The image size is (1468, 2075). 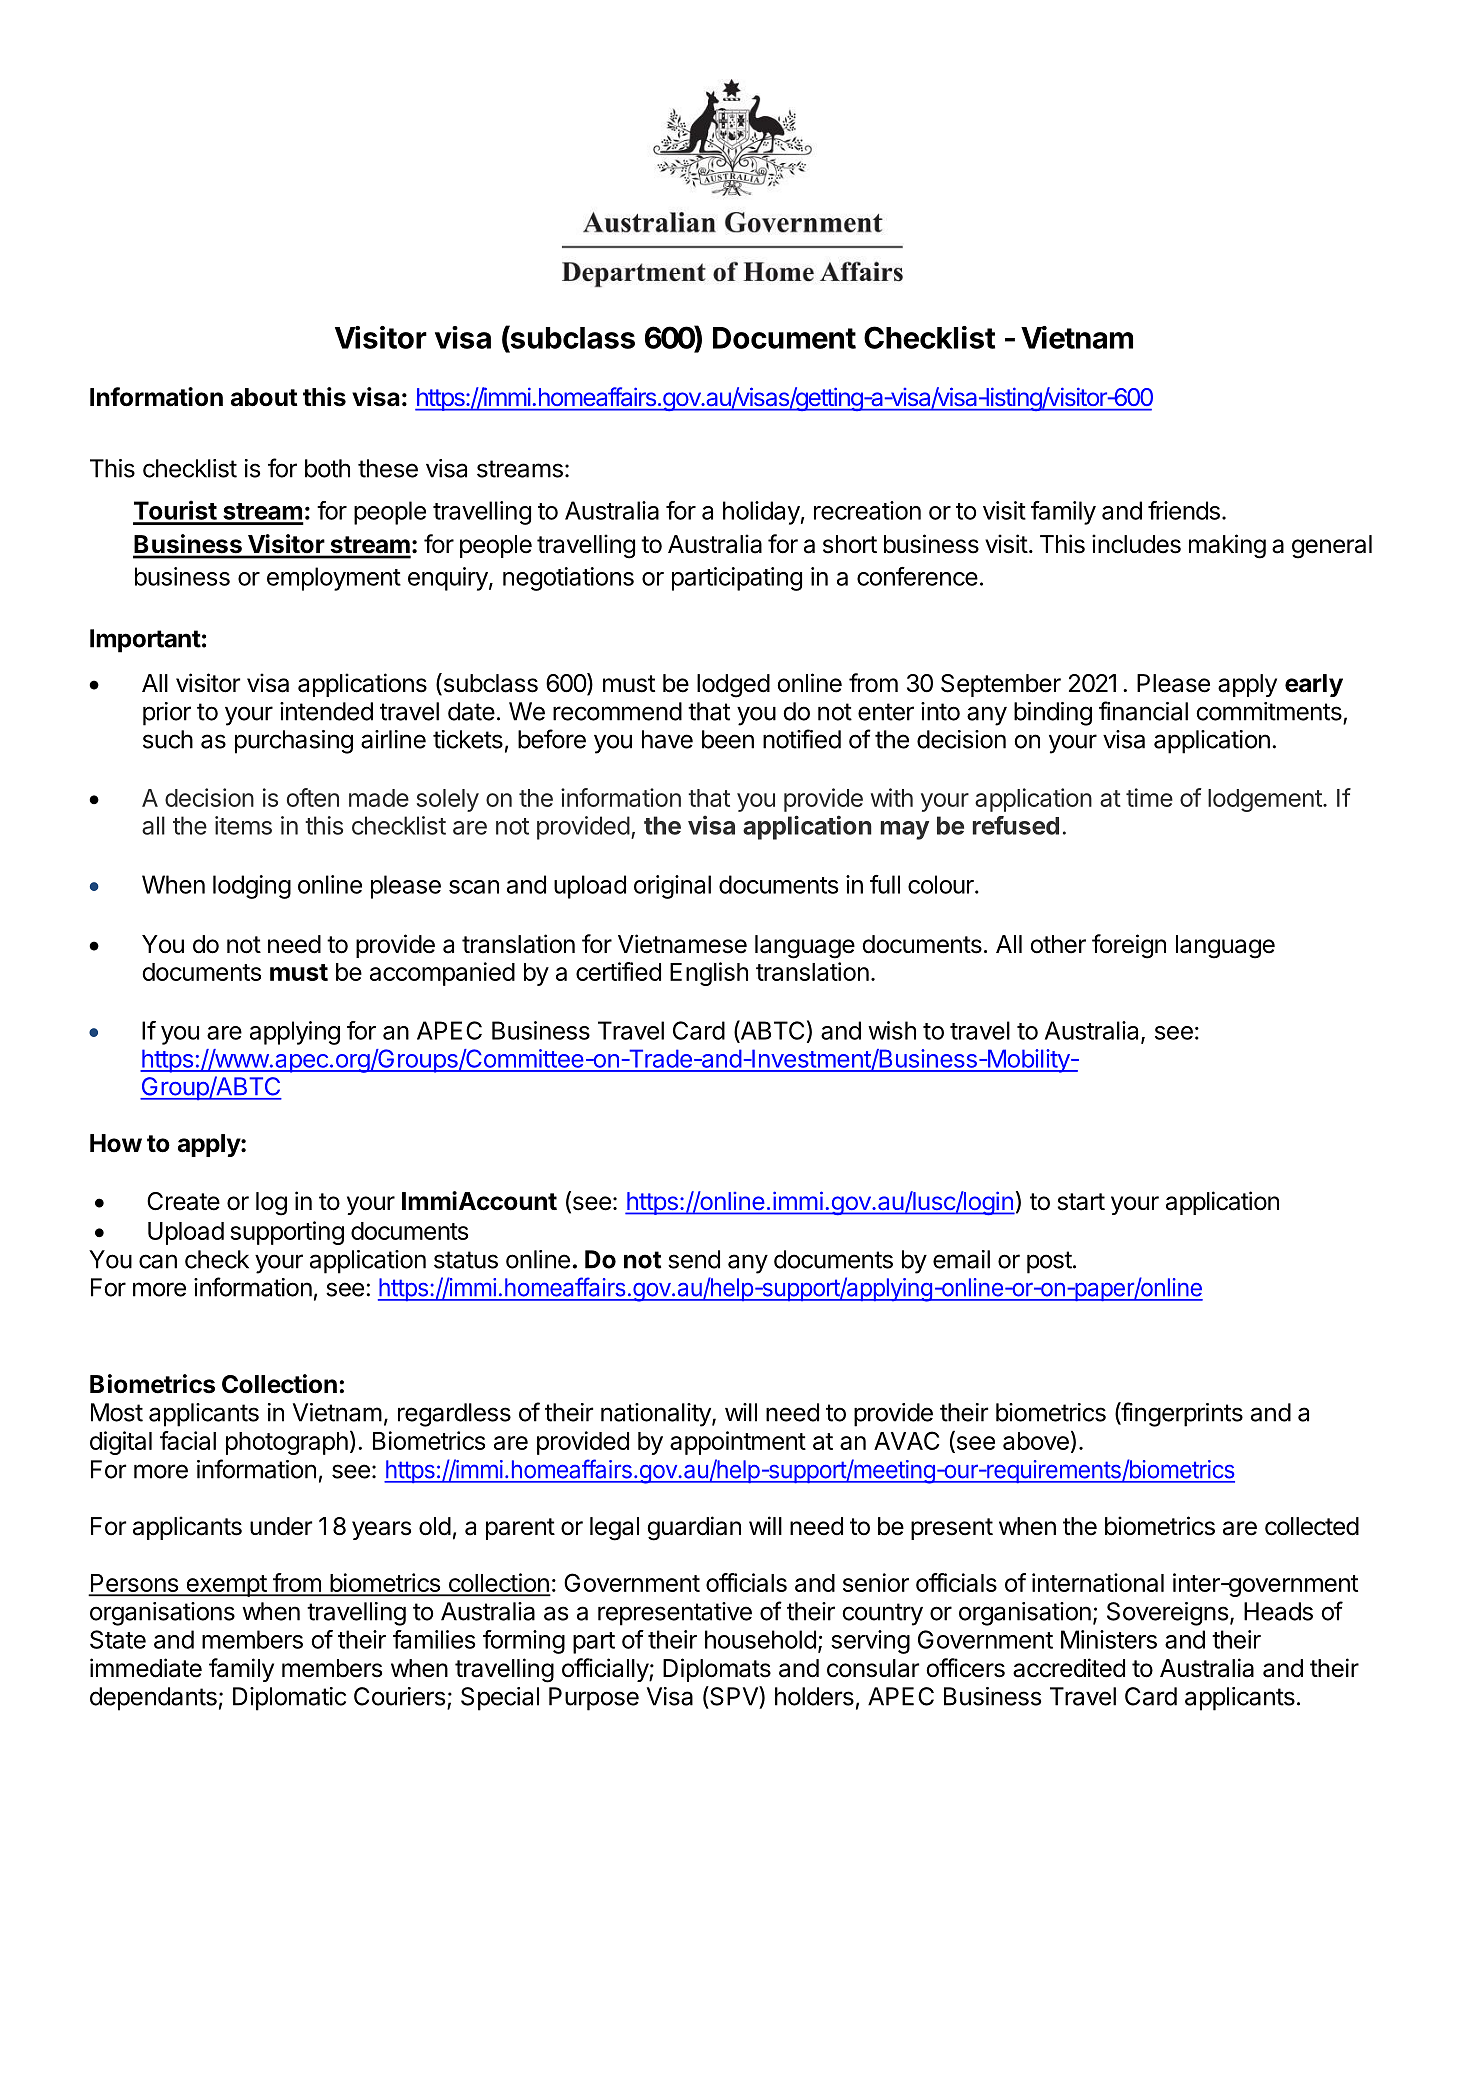 I want to click on English, so click(x=709, y=974).
